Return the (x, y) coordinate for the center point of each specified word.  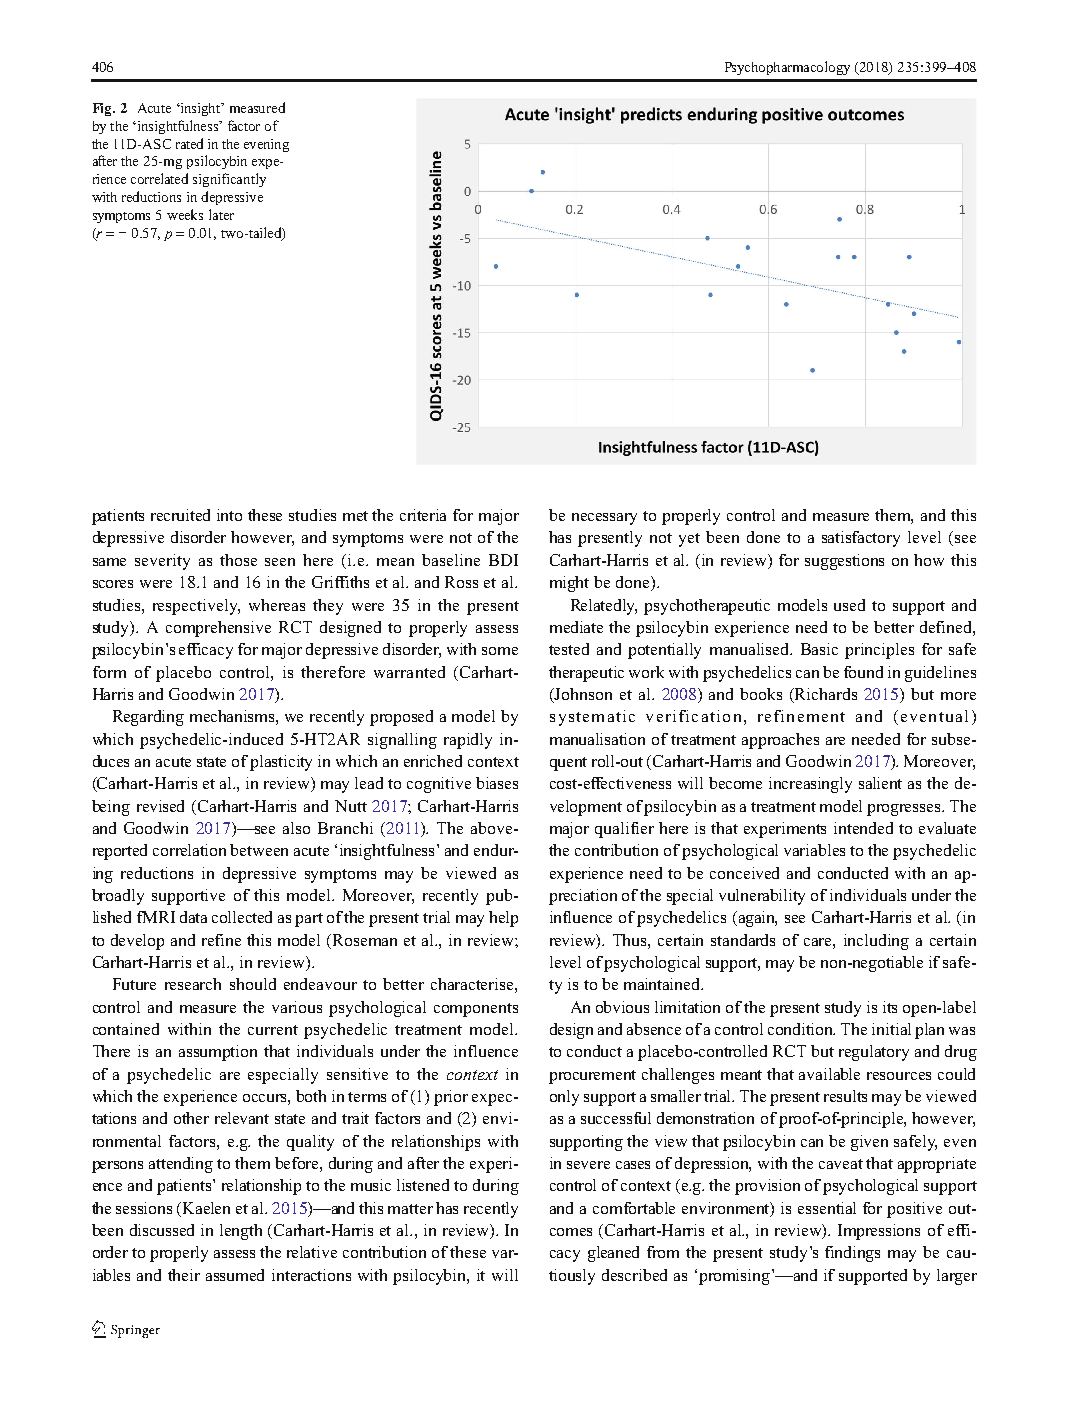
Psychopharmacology (787, 68)
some (500, 651)
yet (689, 540)
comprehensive (218, 629)
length (241, 1232)
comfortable (634, 1208)
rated (189, 143)
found (863, 672)
